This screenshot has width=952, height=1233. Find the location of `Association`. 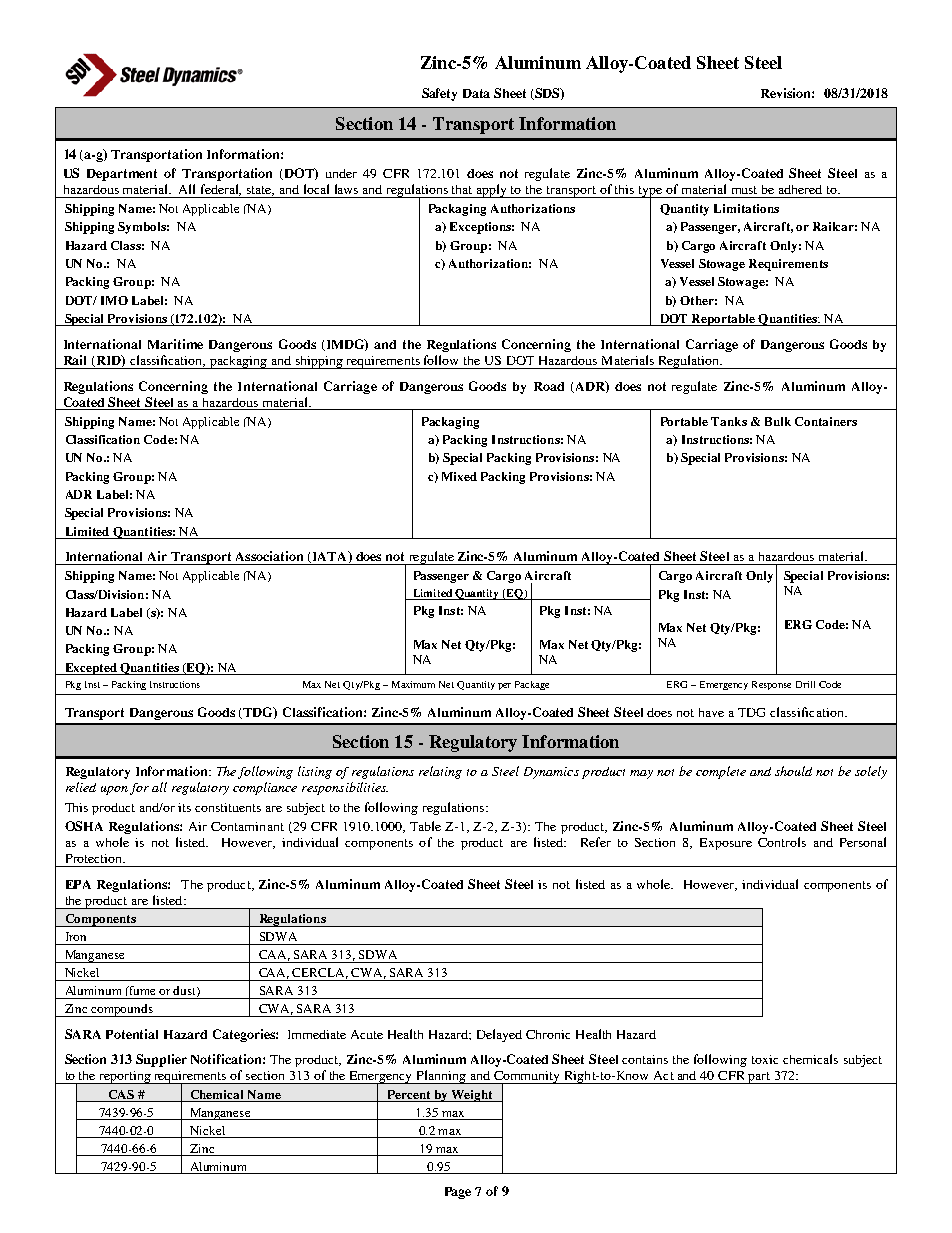

Association is located at coordinates (269, 556).
